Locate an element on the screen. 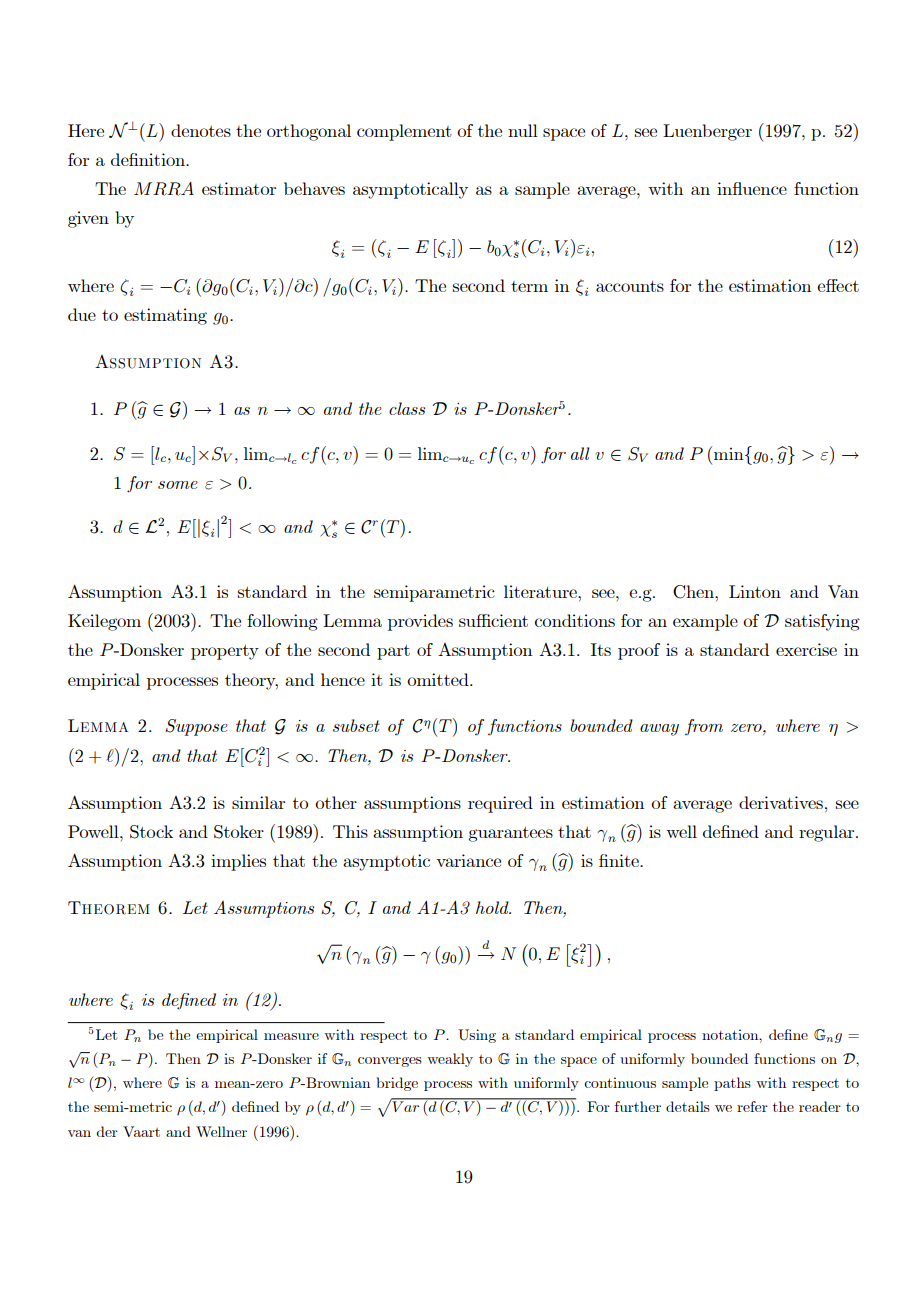  weakly is located at coordinates (450, 1060).
